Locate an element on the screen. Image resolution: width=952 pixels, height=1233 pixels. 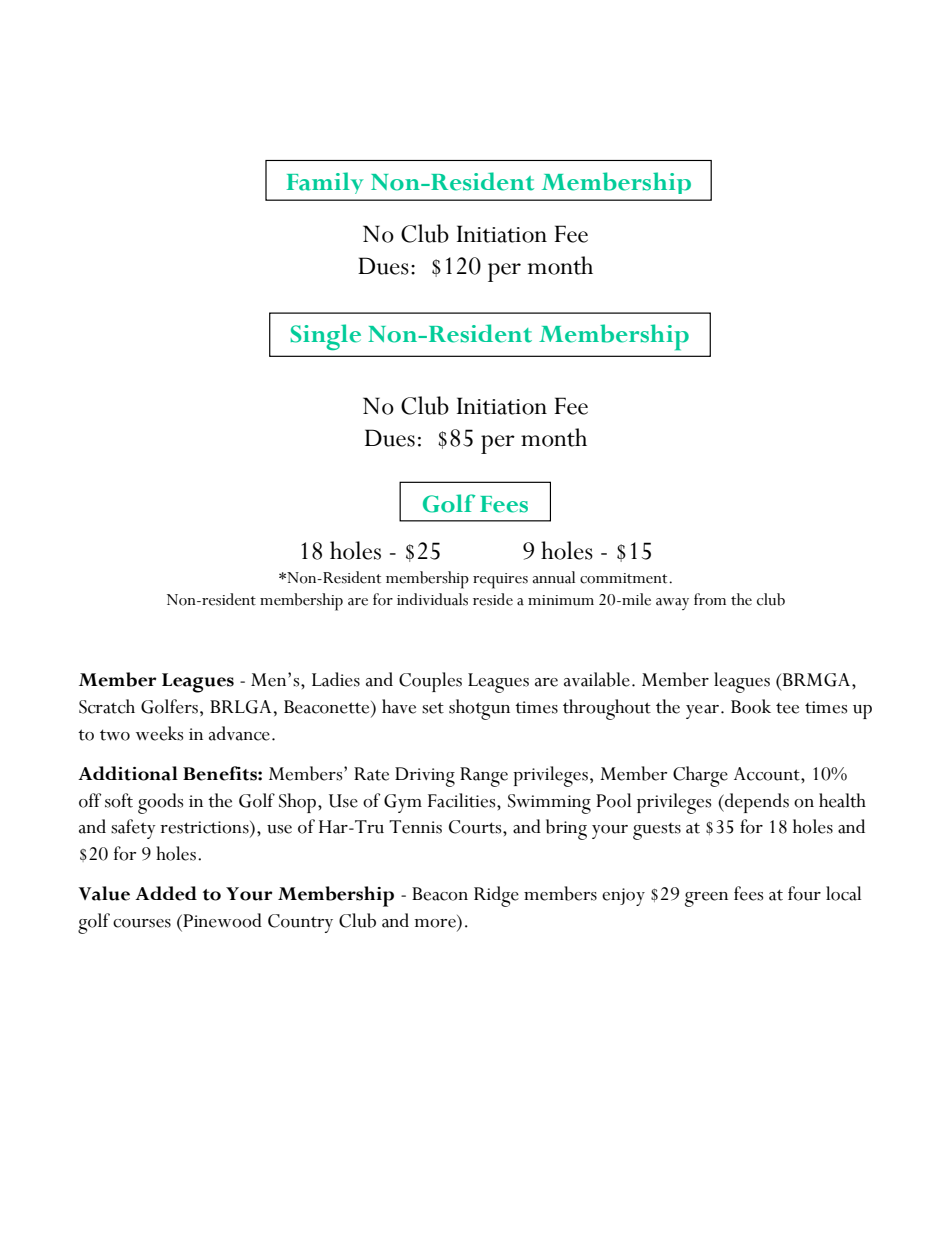
Added is located at coordinates (166, 893).
